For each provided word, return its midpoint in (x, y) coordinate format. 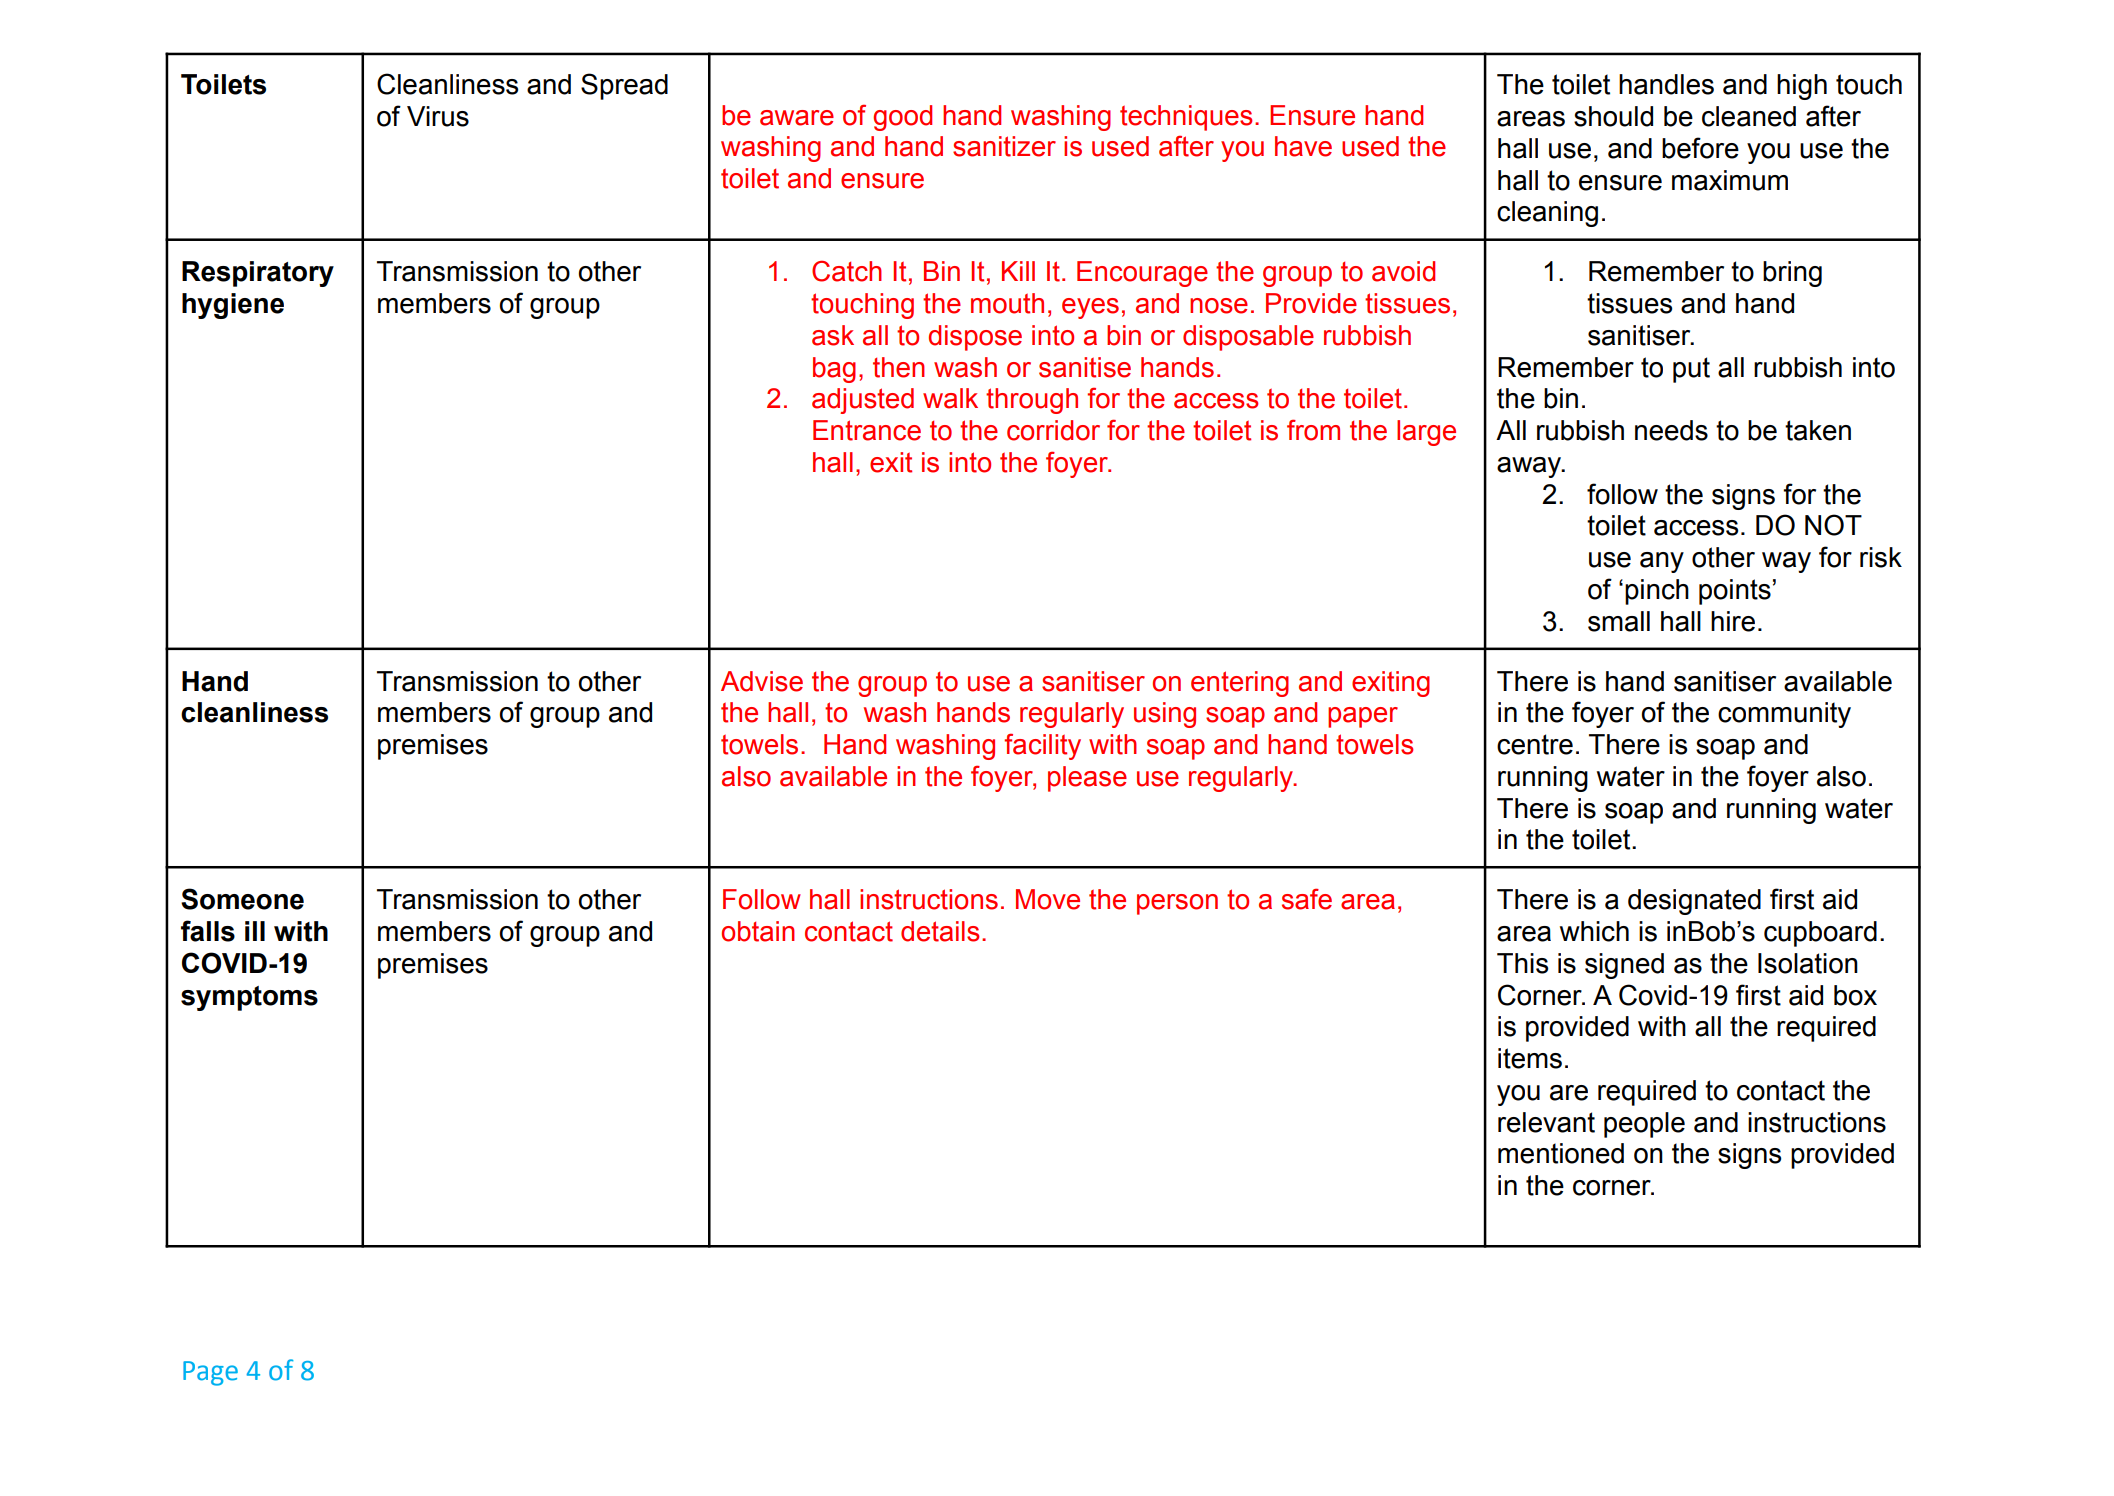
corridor (1053, 430)
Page (210, 1373)
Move (1048, 899)
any (1662, 562)
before (1700, 148)
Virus (438, 116)
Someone (242, 899)
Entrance (867, 430)
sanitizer (1004, 146)
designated (1694, 902)
